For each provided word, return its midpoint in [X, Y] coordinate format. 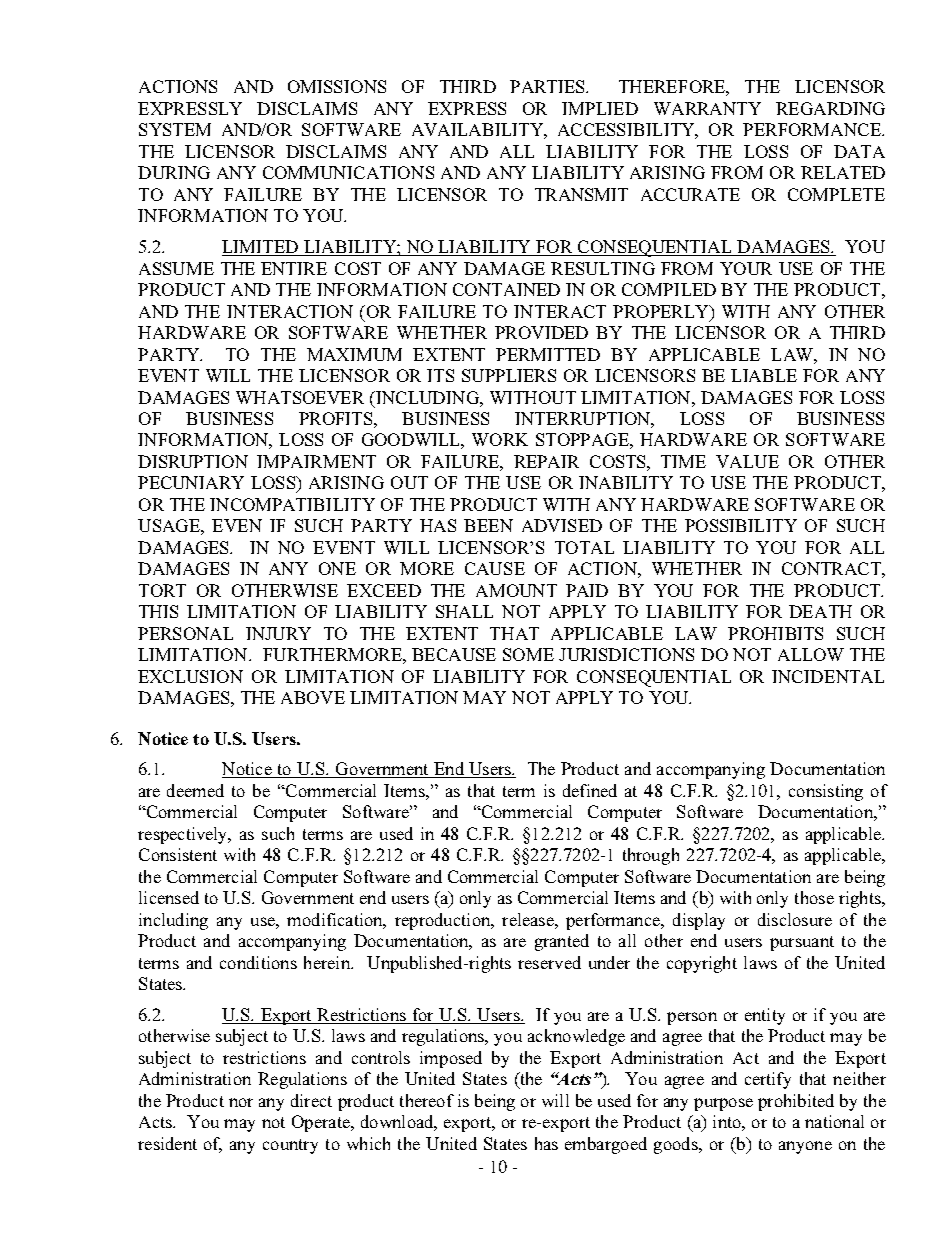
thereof [427, 1100]
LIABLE [764, 375]
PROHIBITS [775, 633]
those [814, 897]
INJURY [278, 633]
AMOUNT [516, 590]
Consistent [178, 854]
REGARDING [830, 108]
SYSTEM [175, 129]
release [529, 919]
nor [241, 1102]
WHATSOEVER [300, 397]
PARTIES [548, 86]
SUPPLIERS [509, 375]
